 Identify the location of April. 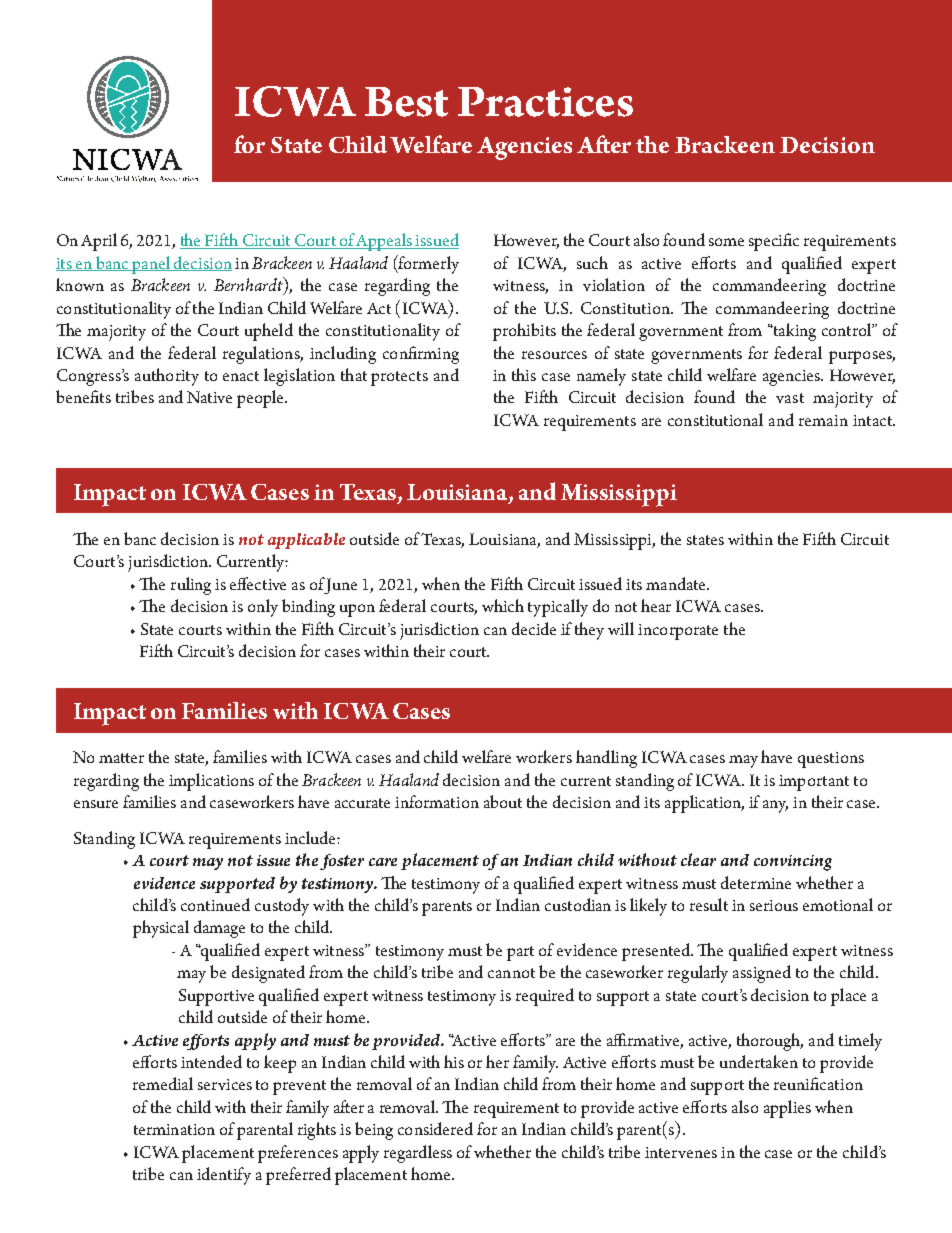
(99, 242).
